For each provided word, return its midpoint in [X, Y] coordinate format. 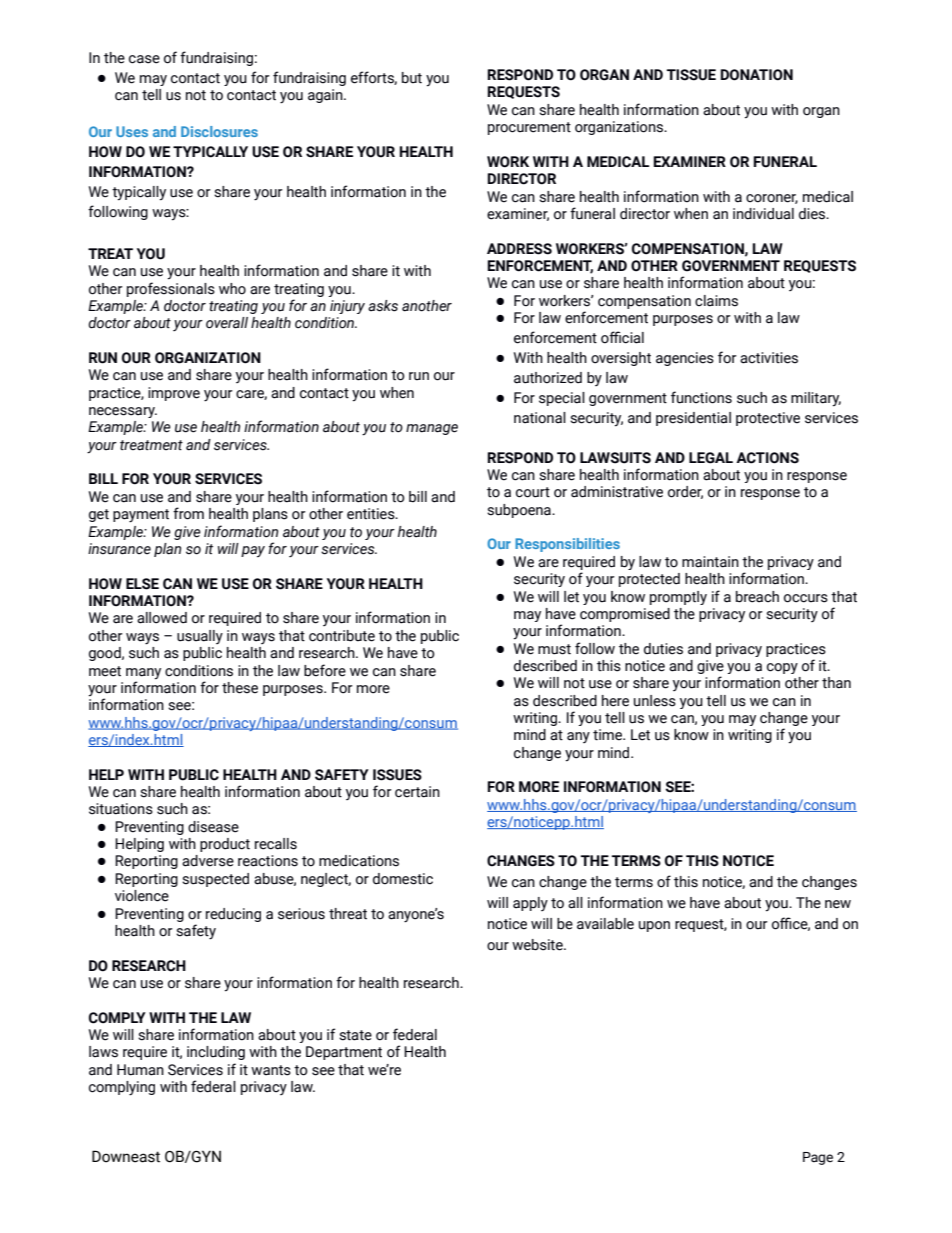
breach [757, 597]
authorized [548, 378]
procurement [529, 128]
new [838, 904]
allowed [162, 618]
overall [227, 323]
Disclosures [219, 131]
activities [769, 358]
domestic [403, 879]
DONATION [757, 75]
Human [140, 1070]
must [554, 649]
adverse [208, 861]
